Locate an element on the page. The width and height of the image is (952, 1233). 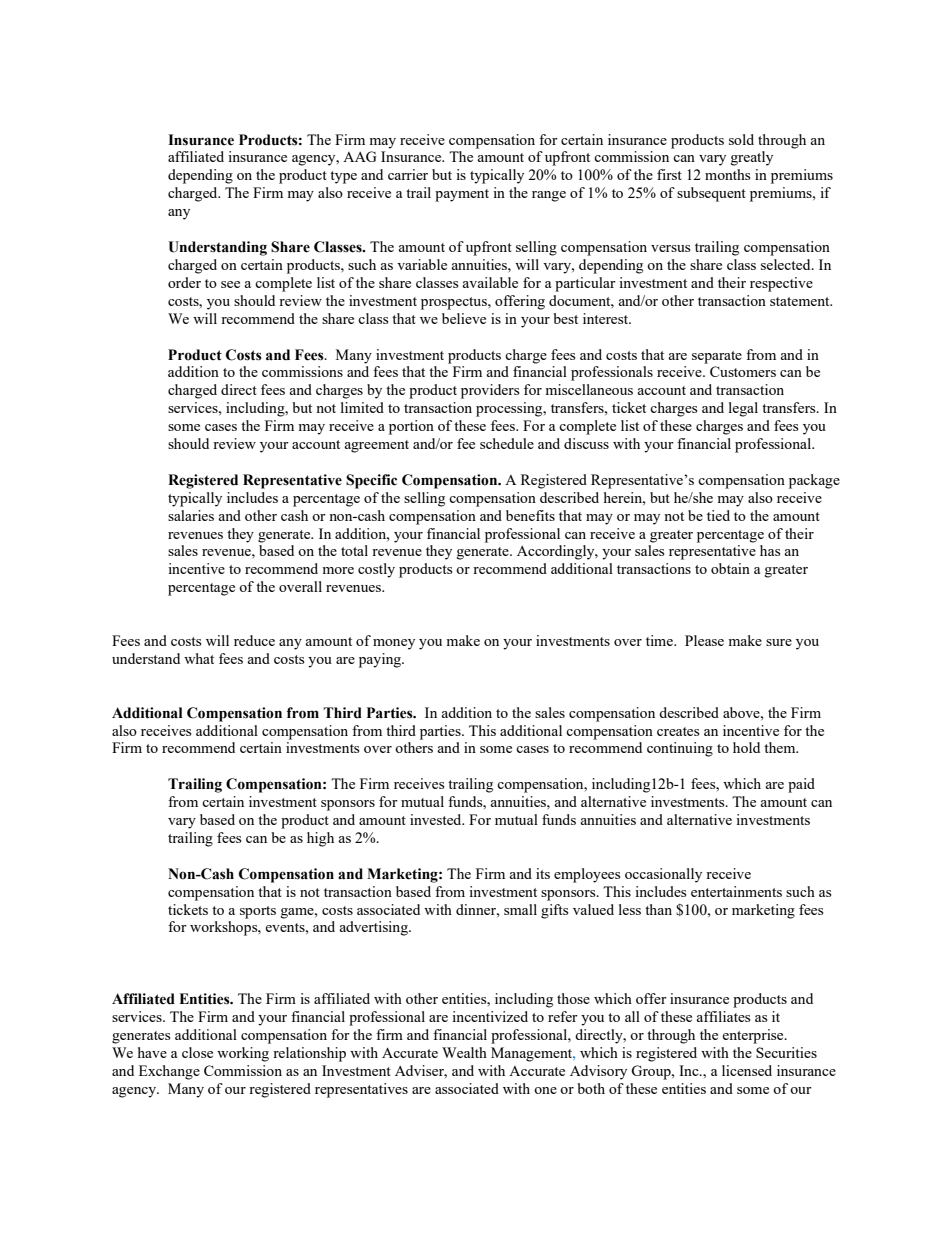
Wealth is located at coordinates (464, 1052).
